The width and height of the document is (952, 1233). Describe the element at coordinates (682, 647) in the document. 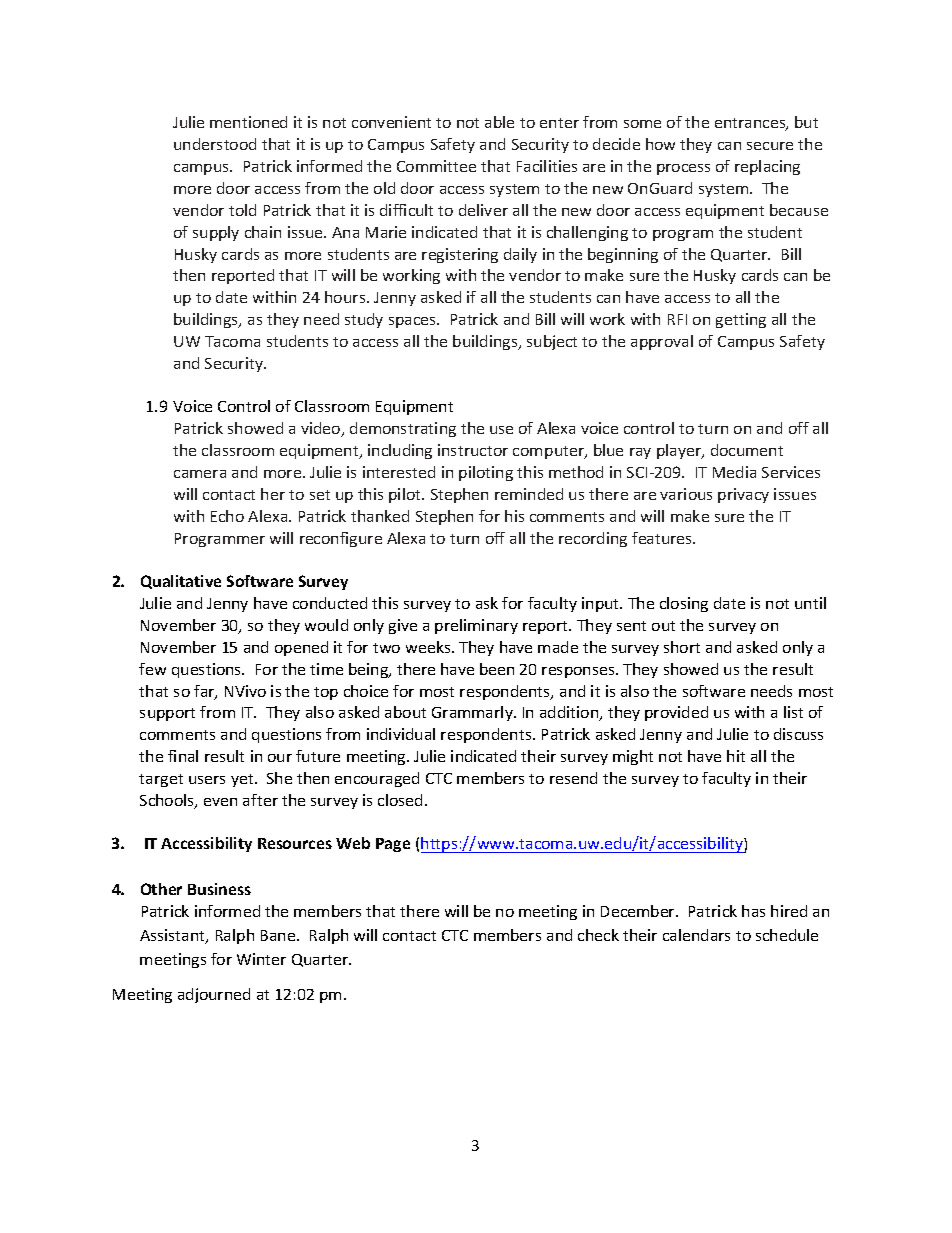

I see `short` at that location.
